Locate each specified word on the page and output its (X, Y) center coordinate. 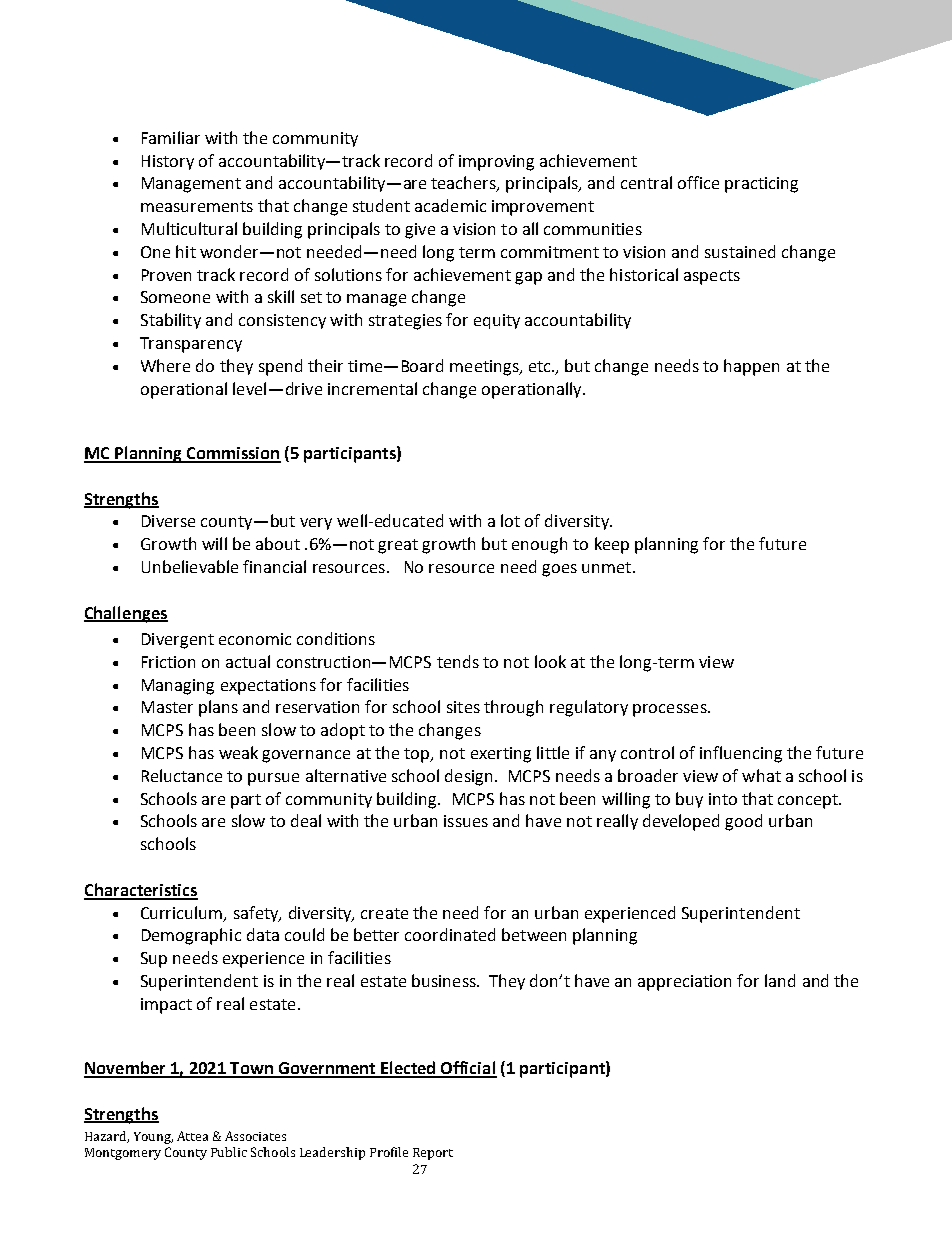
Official (468, 1069)
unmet (608, 567)
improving (496, 163)
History (168, 162)
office (698, 182)
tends (458, 661)
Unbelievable (190, 566)
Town (251, 1069)
